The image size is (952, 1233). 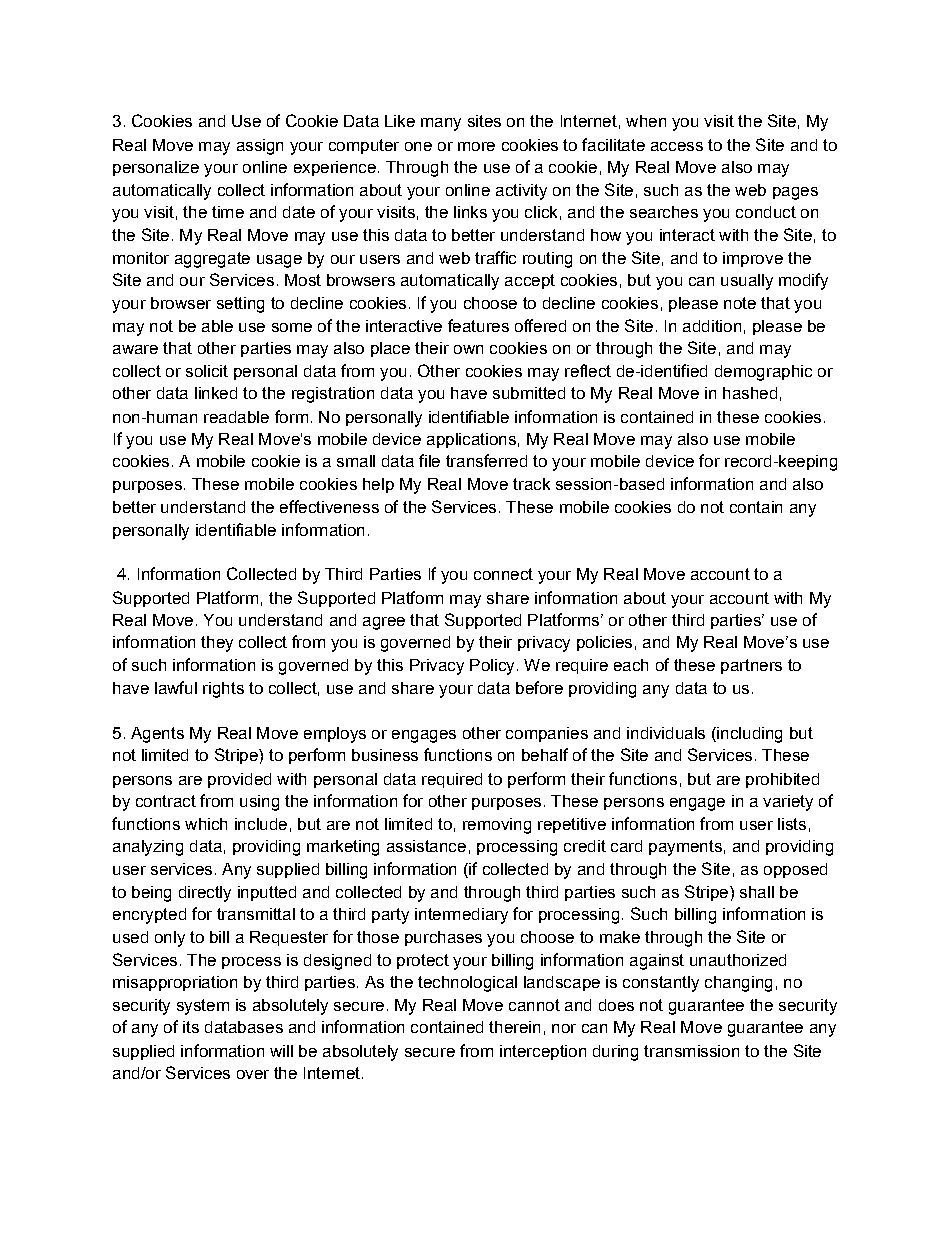 I want to click on assign, so click(x=260, y=147).
